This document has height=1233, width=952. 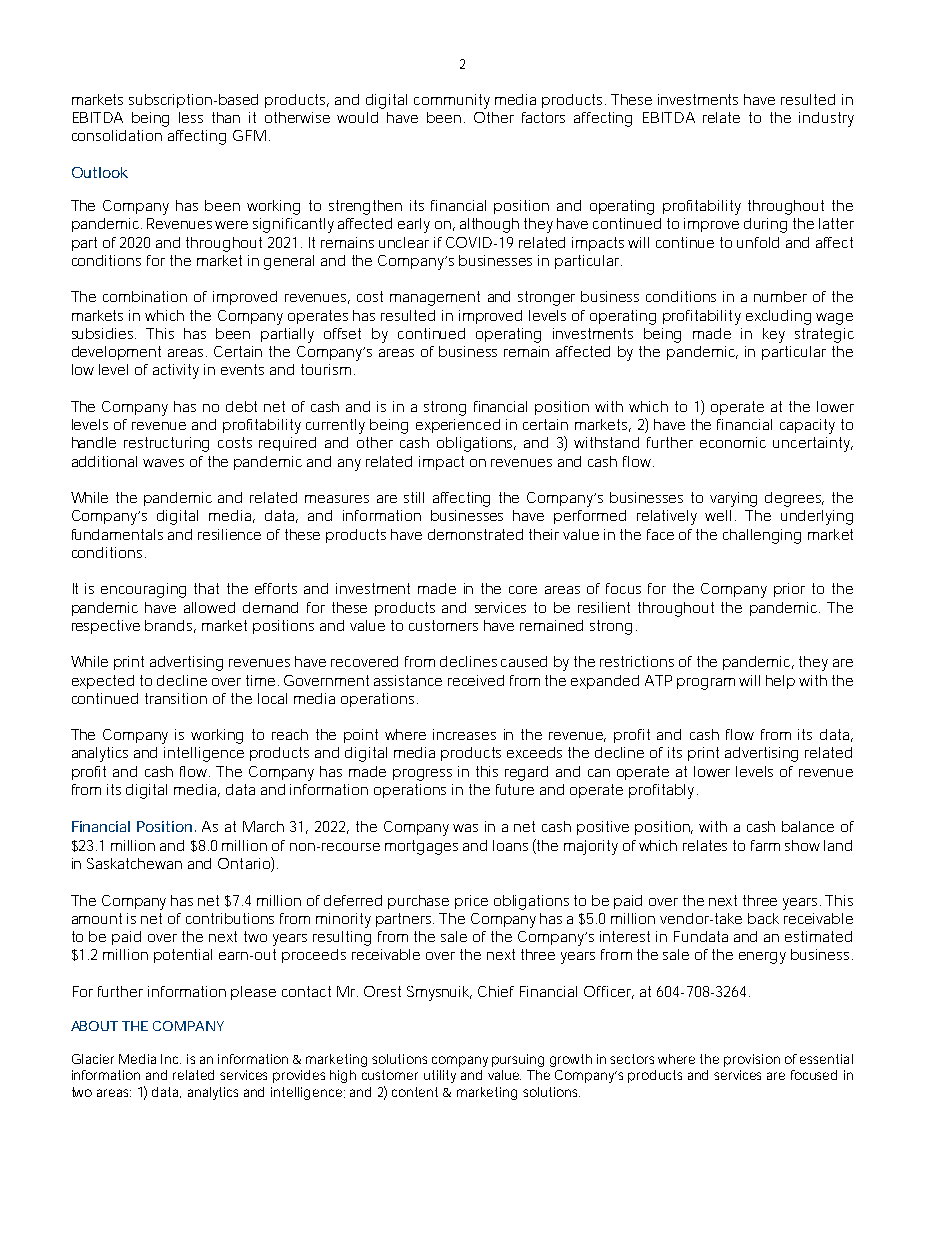 I want to click on than, so click(x=226, y=117).
